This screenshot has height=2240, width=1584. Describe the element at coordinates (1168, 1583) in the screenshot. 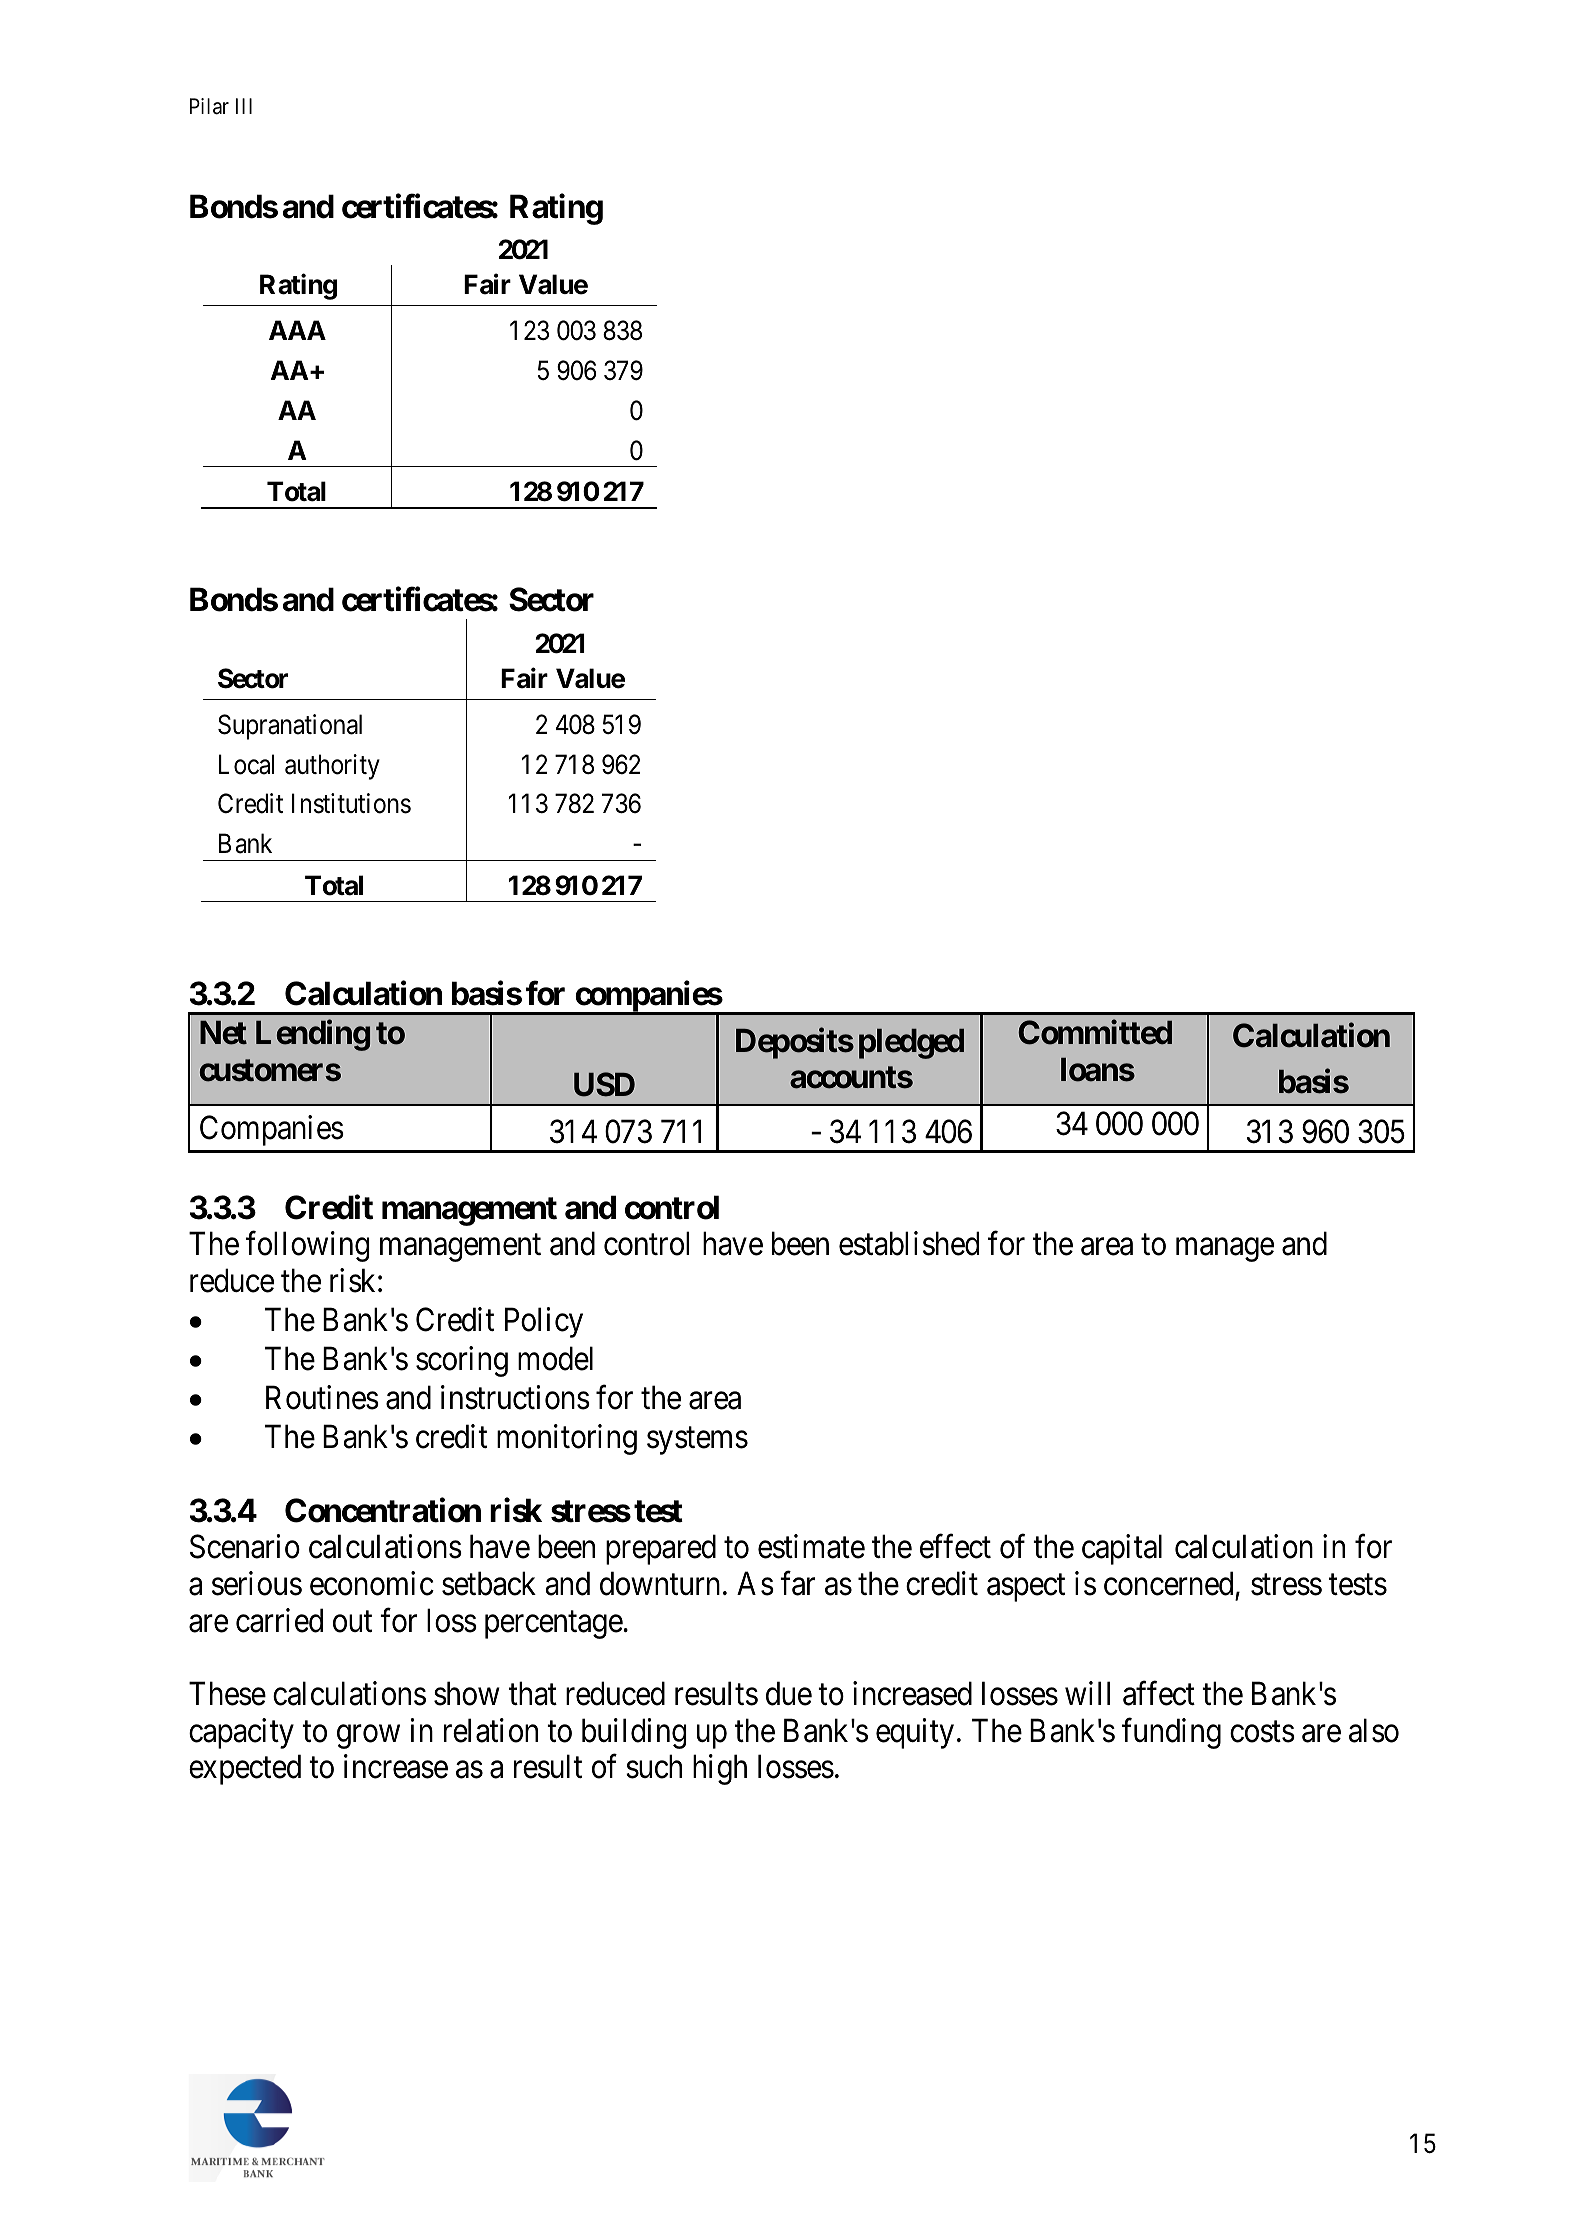

I see `concerned` at that location.
